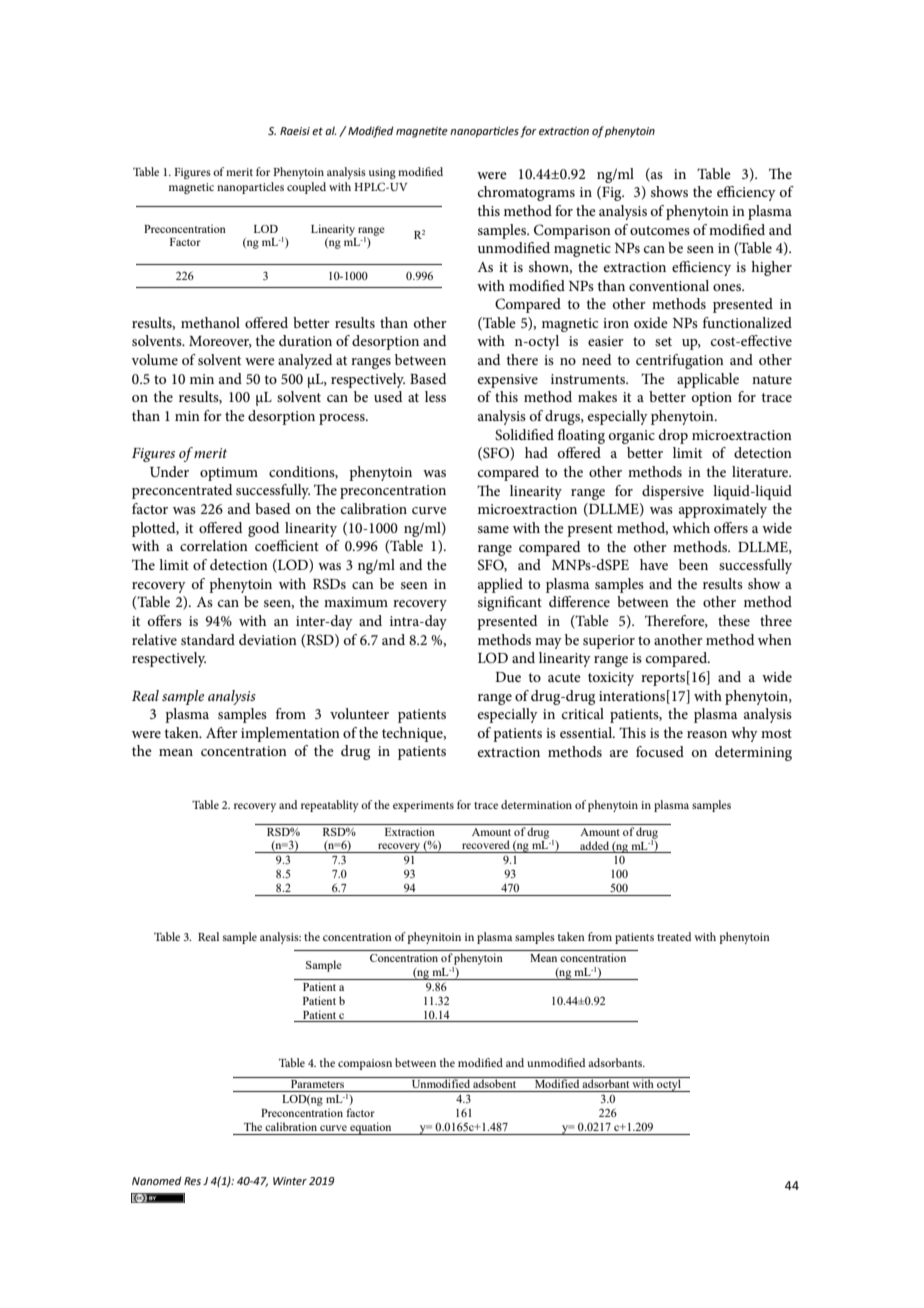  I want to click on these, so click(734, 620).
